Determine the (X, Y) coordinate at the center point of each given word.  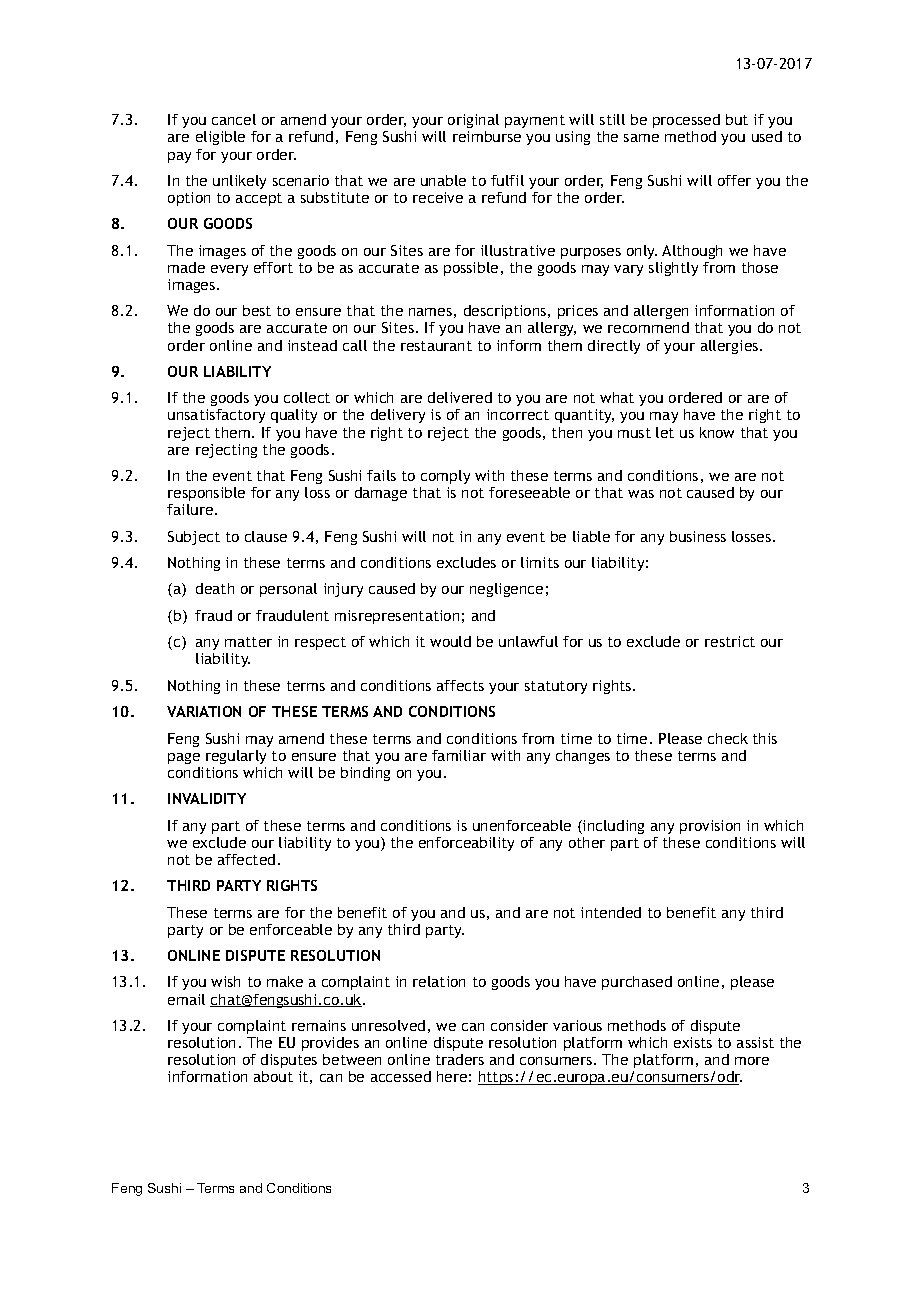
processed (686, 121)
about (273, 1076)
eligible (220, 138)
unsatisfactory (216, 416)
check (728, 738)
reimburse (487, 136)
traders (460, 1059)
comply (445, 477)
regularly (236, 757)
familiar (459, 755)
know (717, 432)
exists (693, 1042)
